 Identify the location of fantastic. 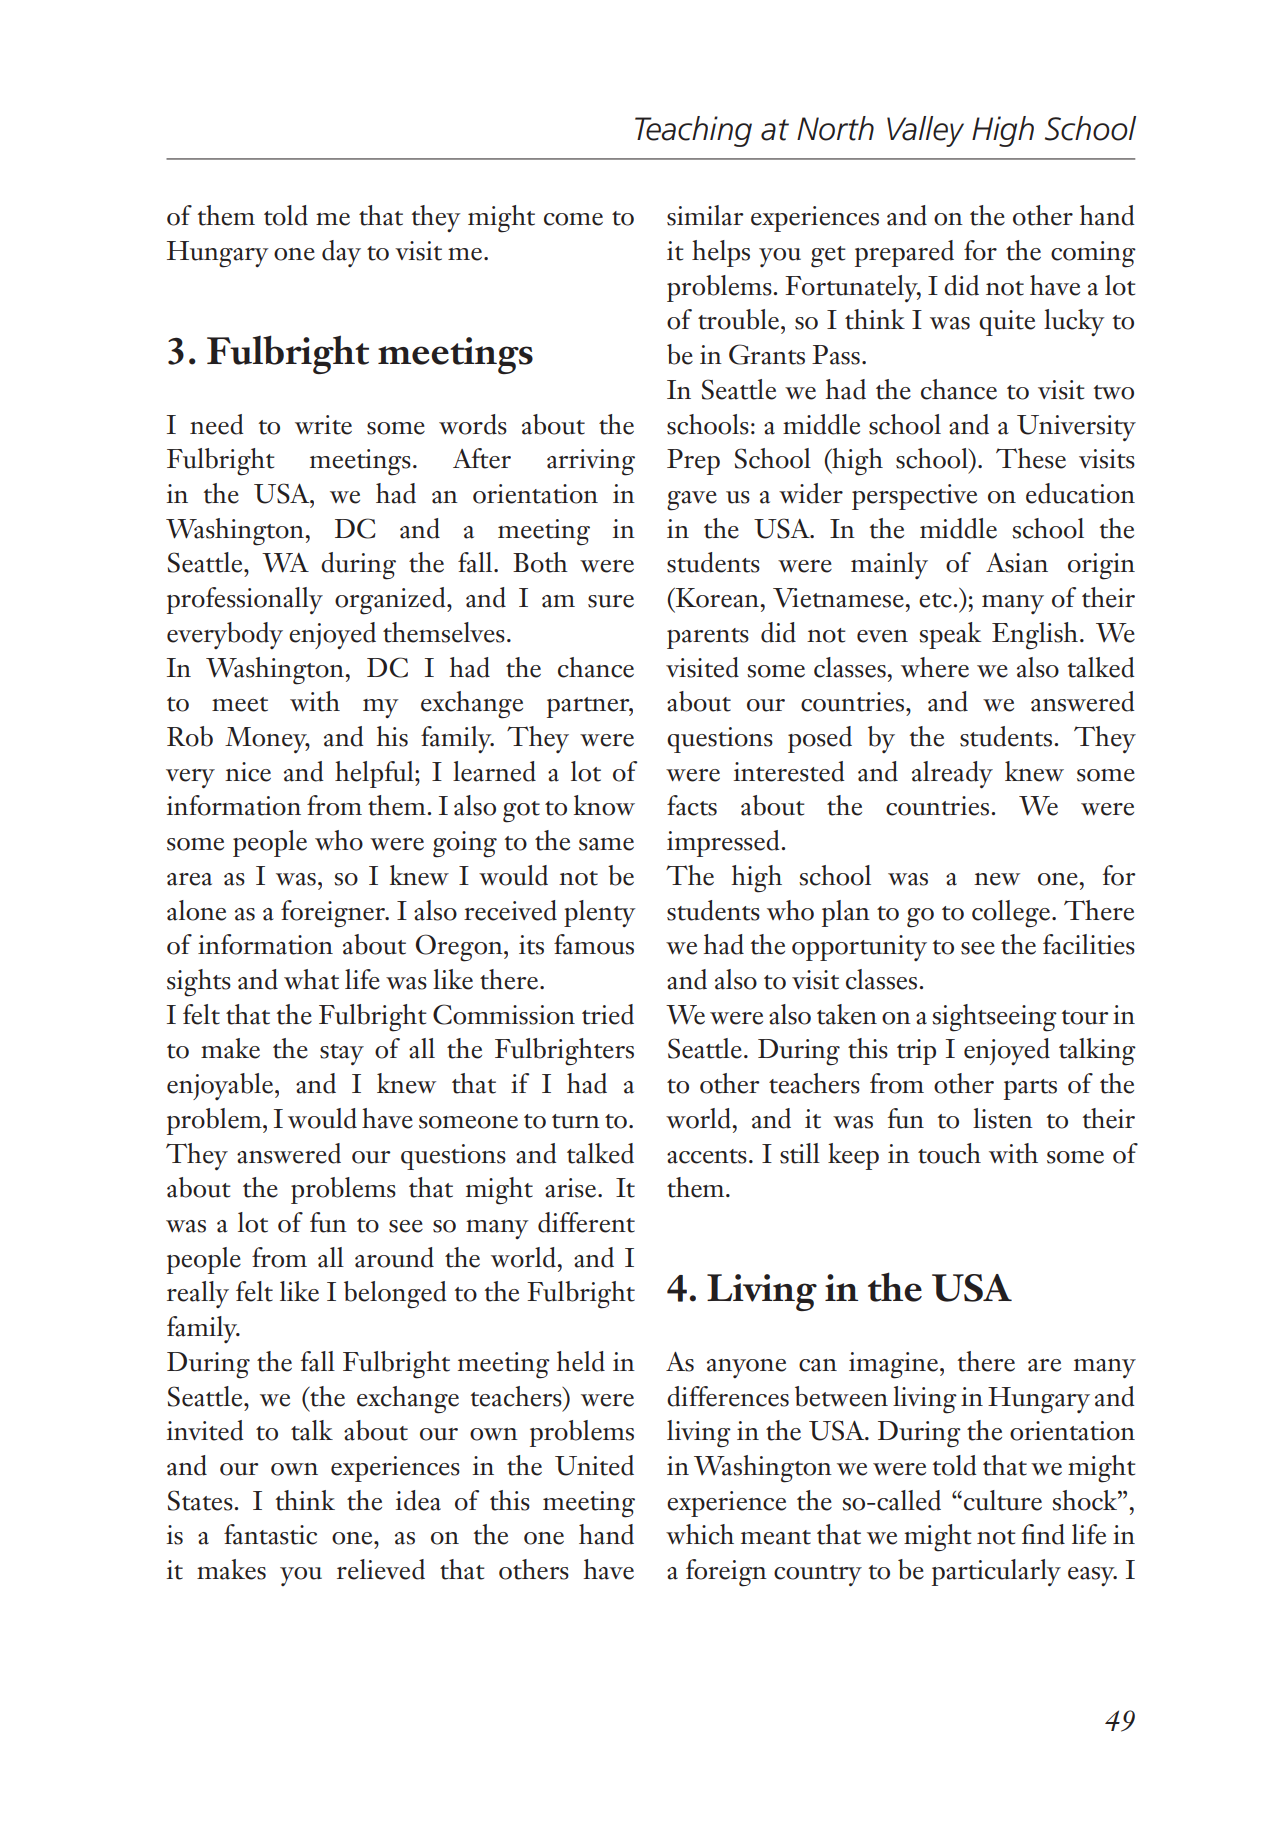
(270, 1534).
